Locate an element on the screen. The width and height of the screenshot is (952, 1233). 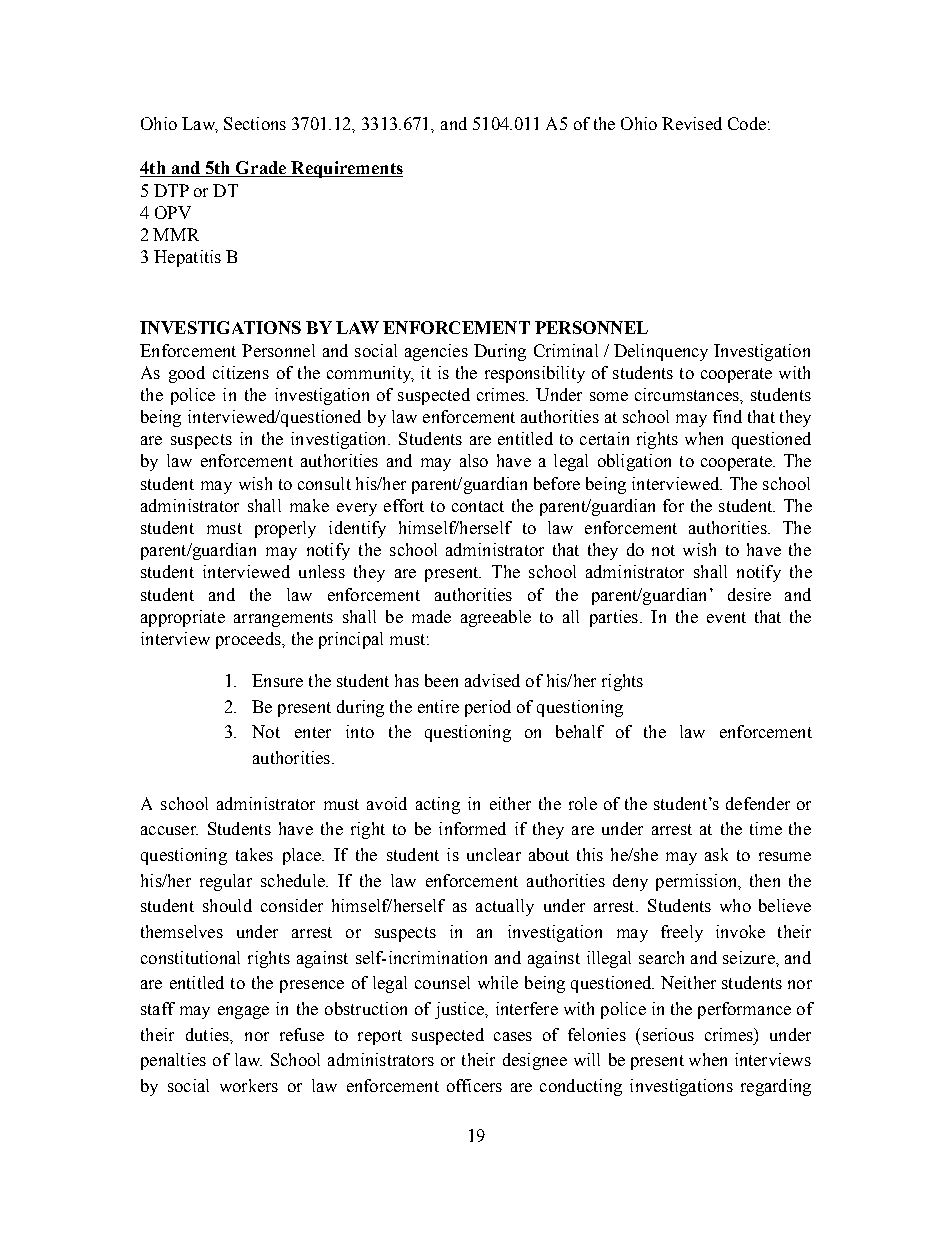
workers is located at coordinates (249, 1085).
